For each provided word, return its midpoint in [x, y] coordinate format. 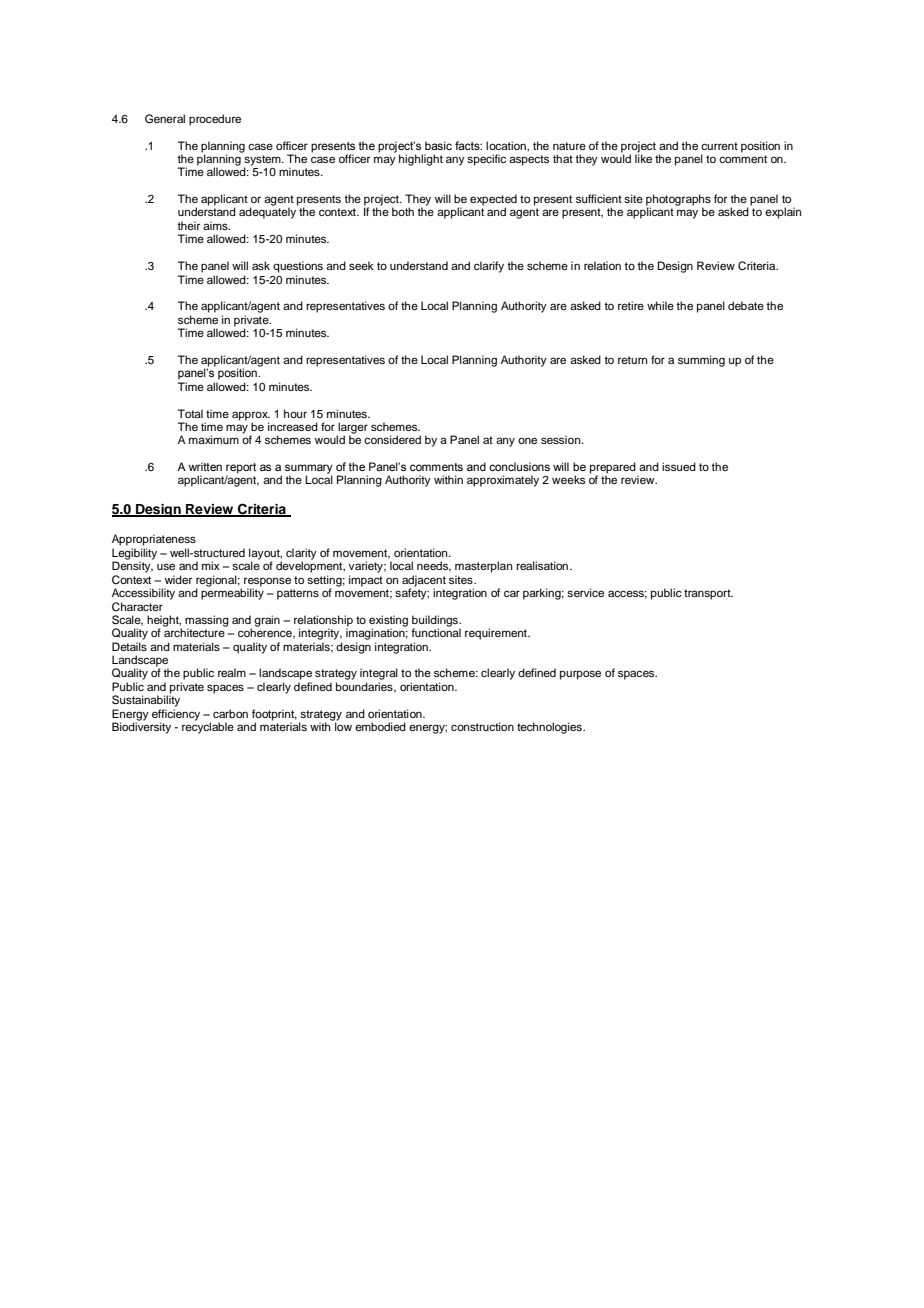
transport [708, 594]
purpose [580, 675]
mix [210, 565]
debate [746, 305]
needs [434, 566]
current [719, 146]
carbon [230, 713]
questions [298, 267]
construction [482, 726]
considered [392, 439]
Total [190, 413]
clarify [489, 267]
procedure [215, 120]
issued [679, 466]
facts [468, 145]
